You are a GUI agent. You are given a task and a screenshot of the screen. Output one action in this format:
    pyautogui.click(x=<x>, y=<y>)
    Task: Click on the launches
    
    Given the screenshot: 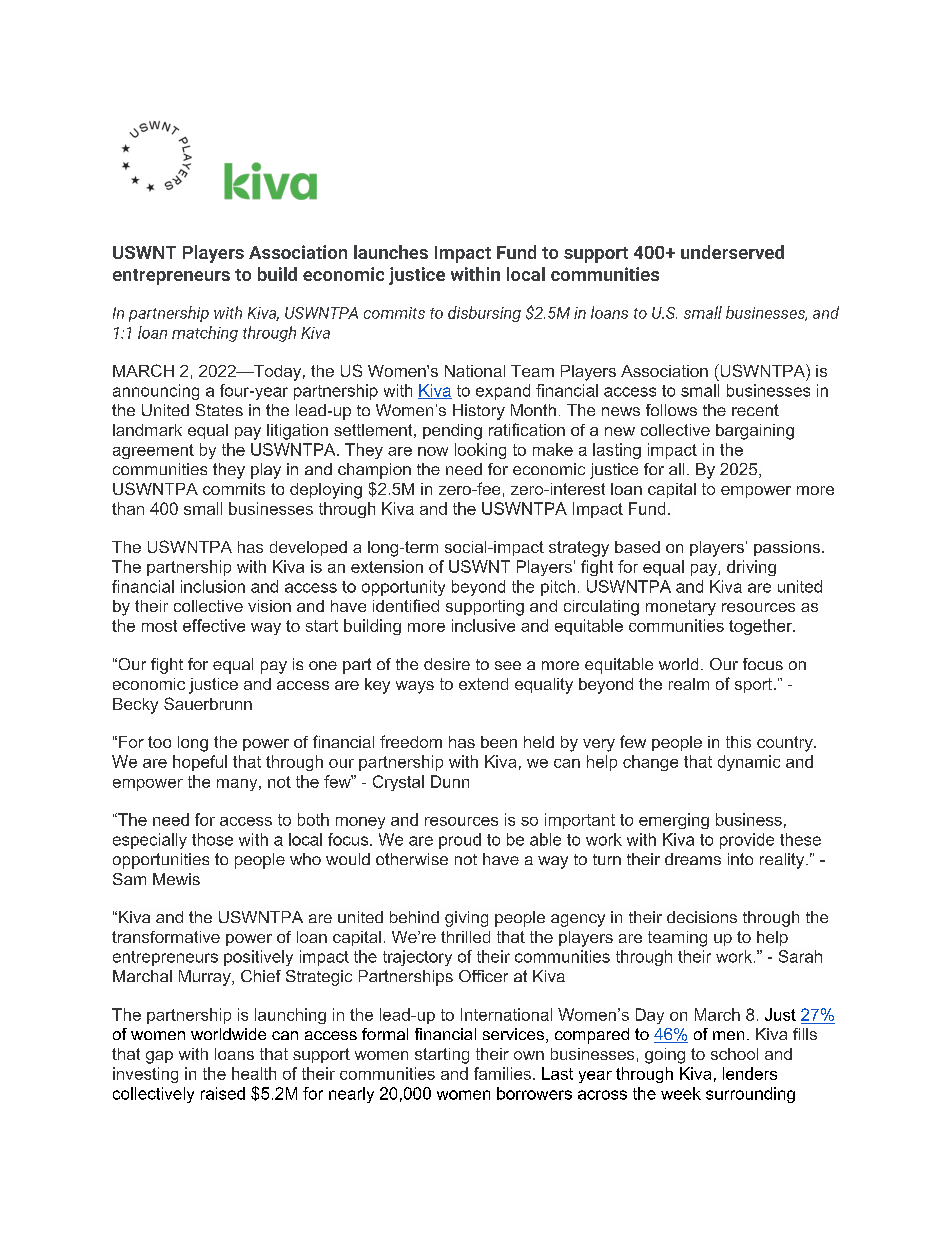 What is the action you would take?
    pyautogui.click(x=391, y=252)
